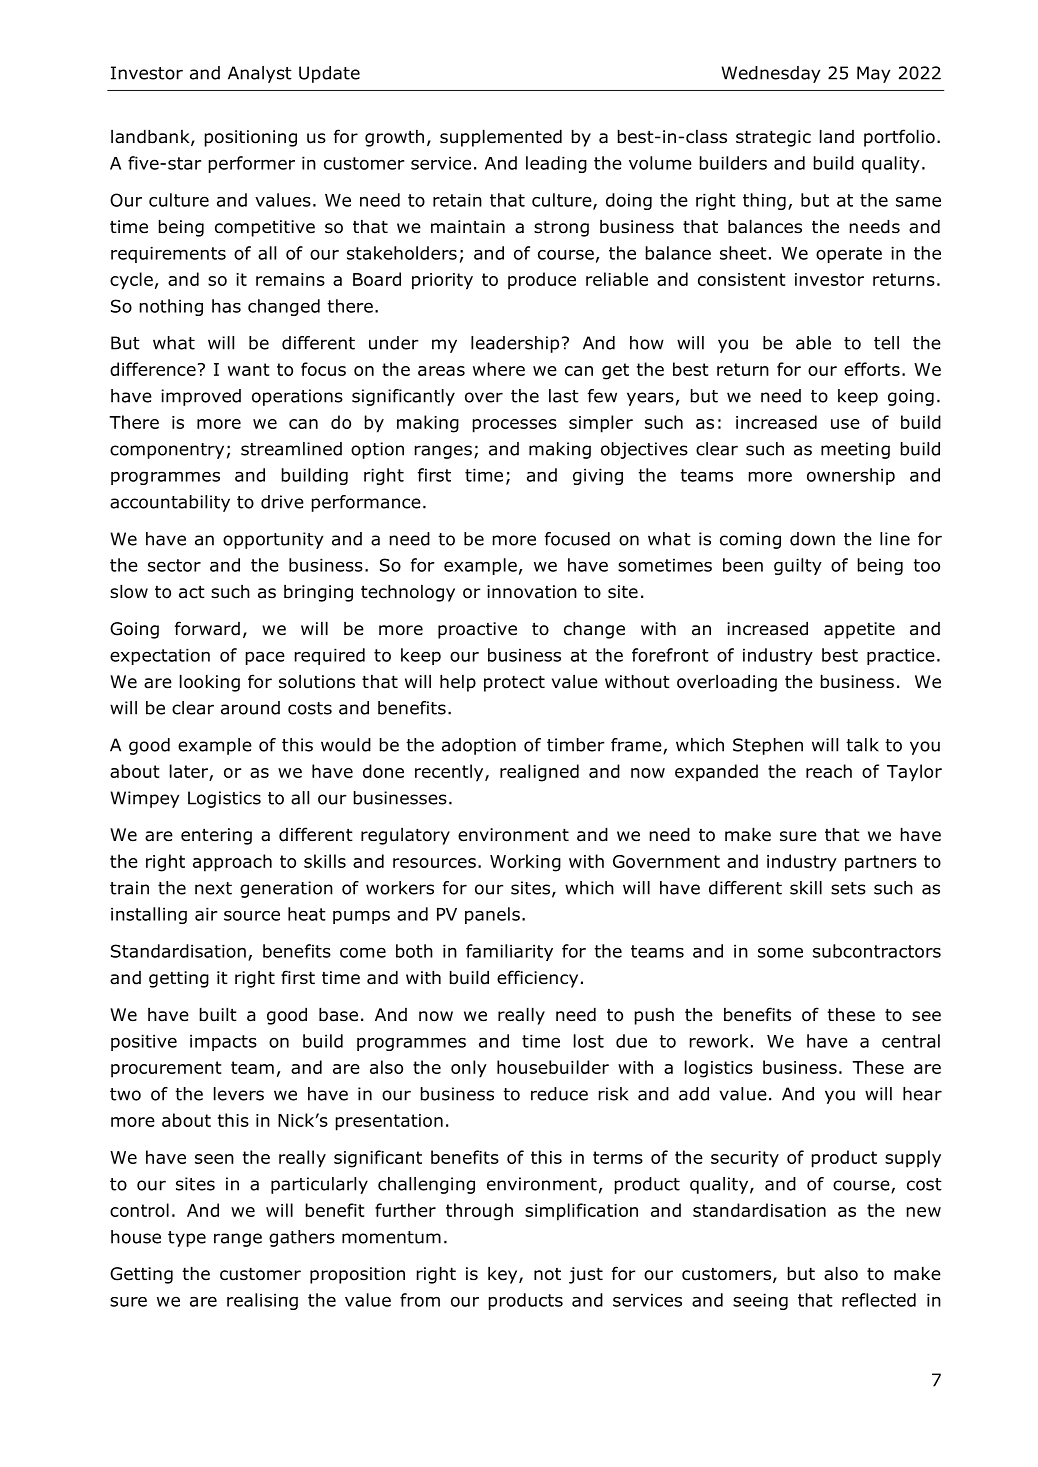 The height and width of the screenshot is (1467, 1038). I want to click on type, so click(187, 1239).
